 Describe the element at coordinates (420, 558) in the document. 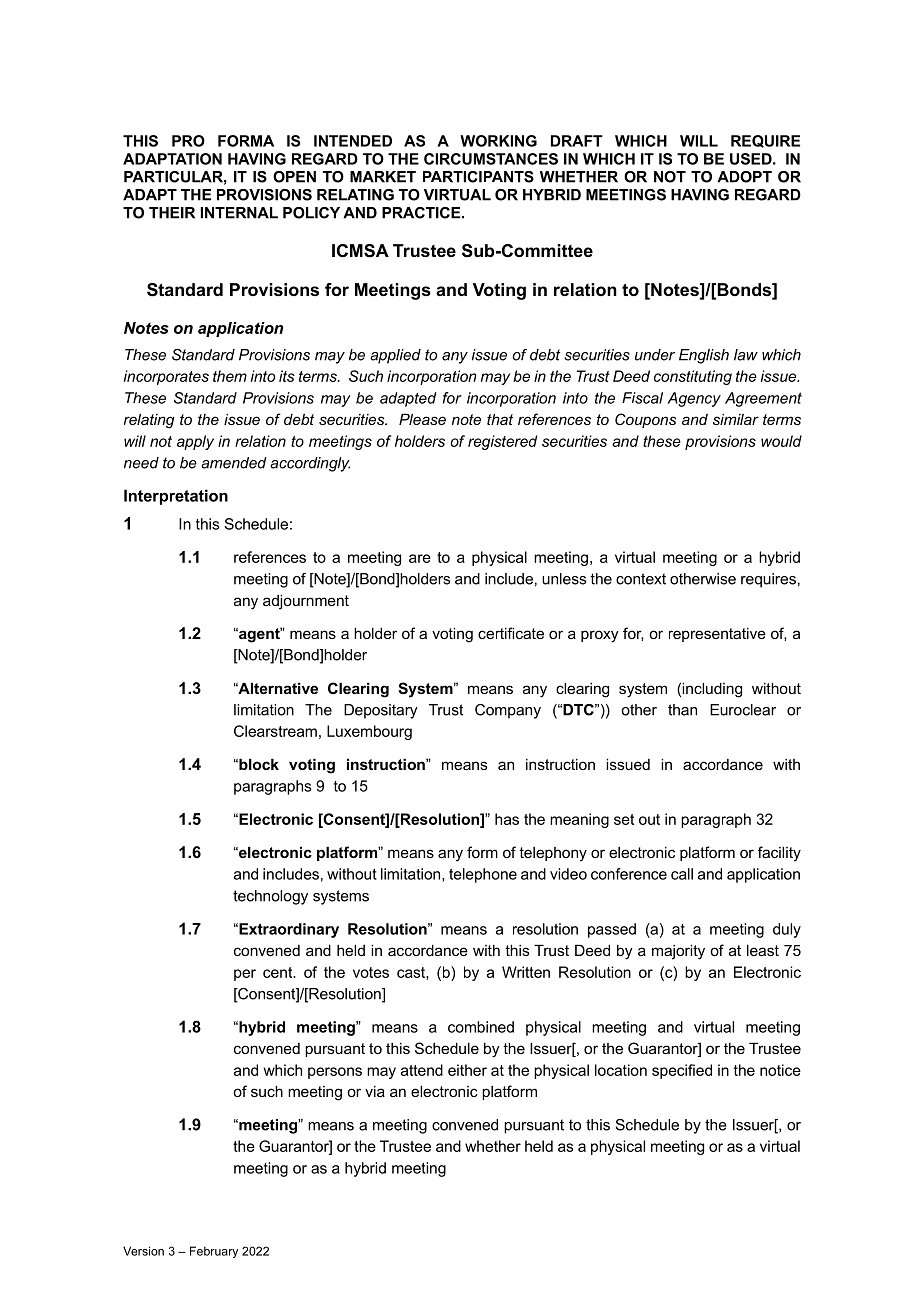

I see `are` at that location.
